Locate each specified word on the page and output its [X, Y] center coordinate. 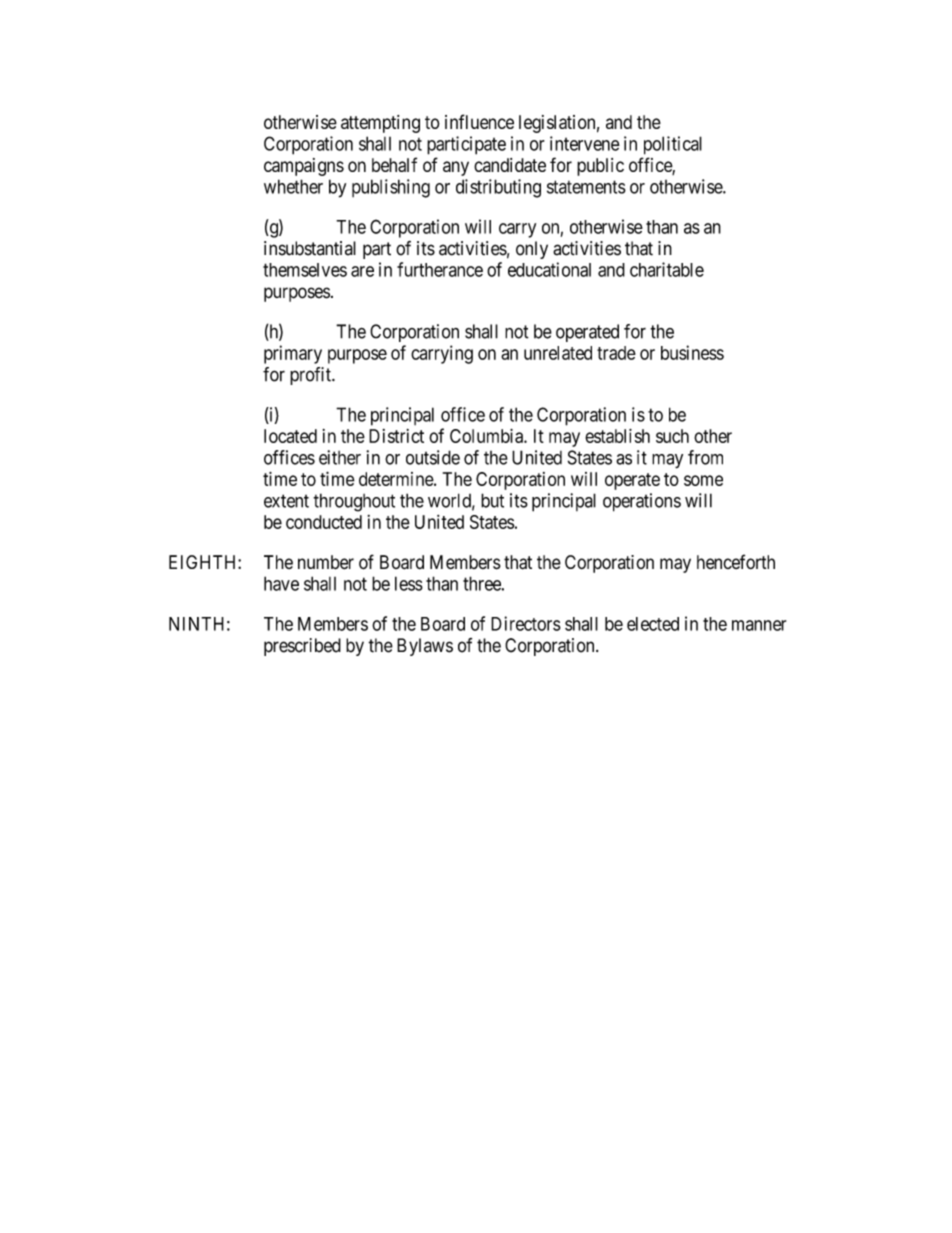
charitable [667, 269]
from [705, 457]
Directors [526, 623]
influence [479, 121]
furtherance [440, 269]
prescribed [302, 647]
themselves [305, 270]
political [673, 145]
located [290, 436]
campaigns [304, 167]
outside [433, 457]
